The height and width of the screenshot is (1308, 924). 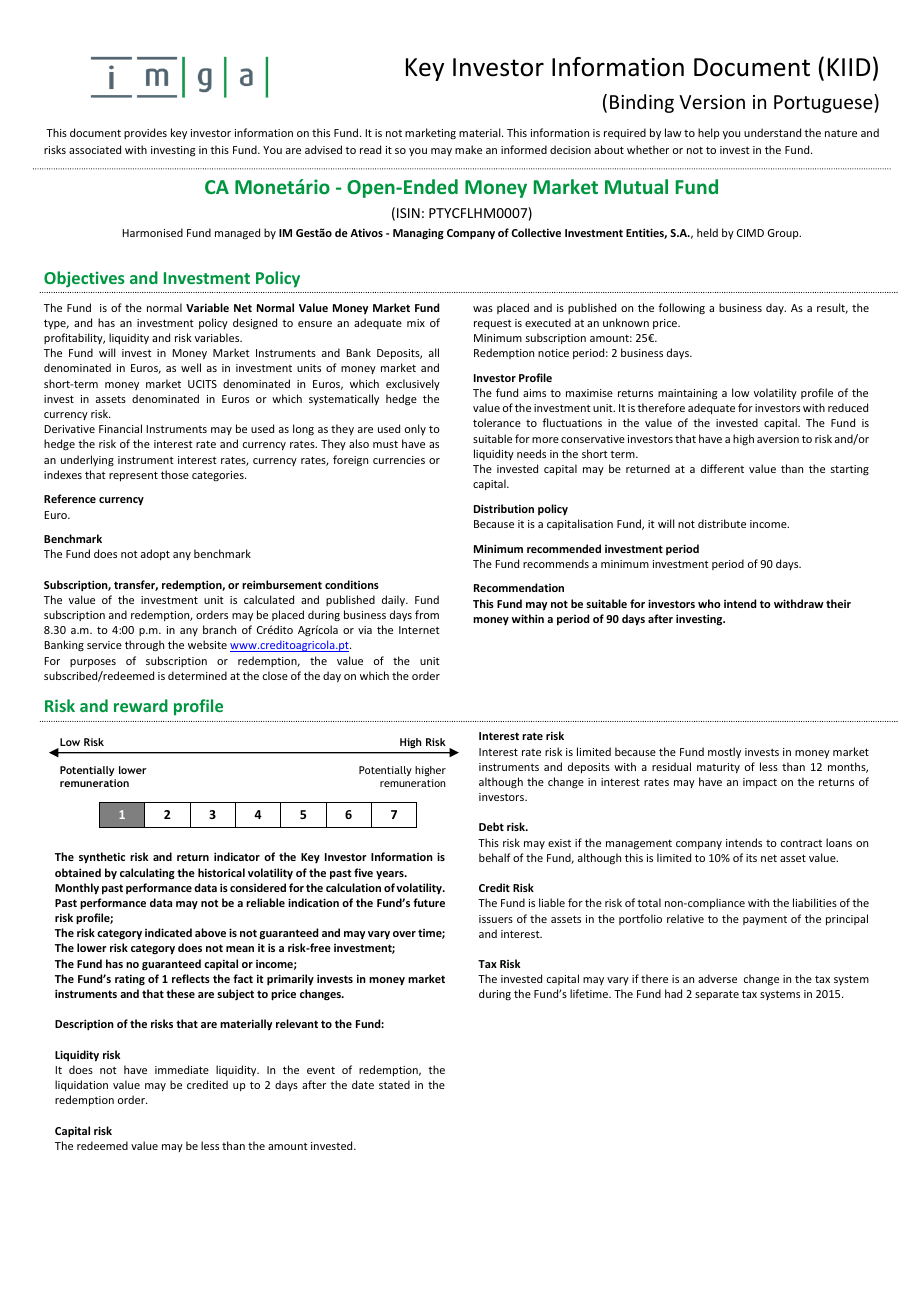 I want to click on from, so click(x=427, y=614).
